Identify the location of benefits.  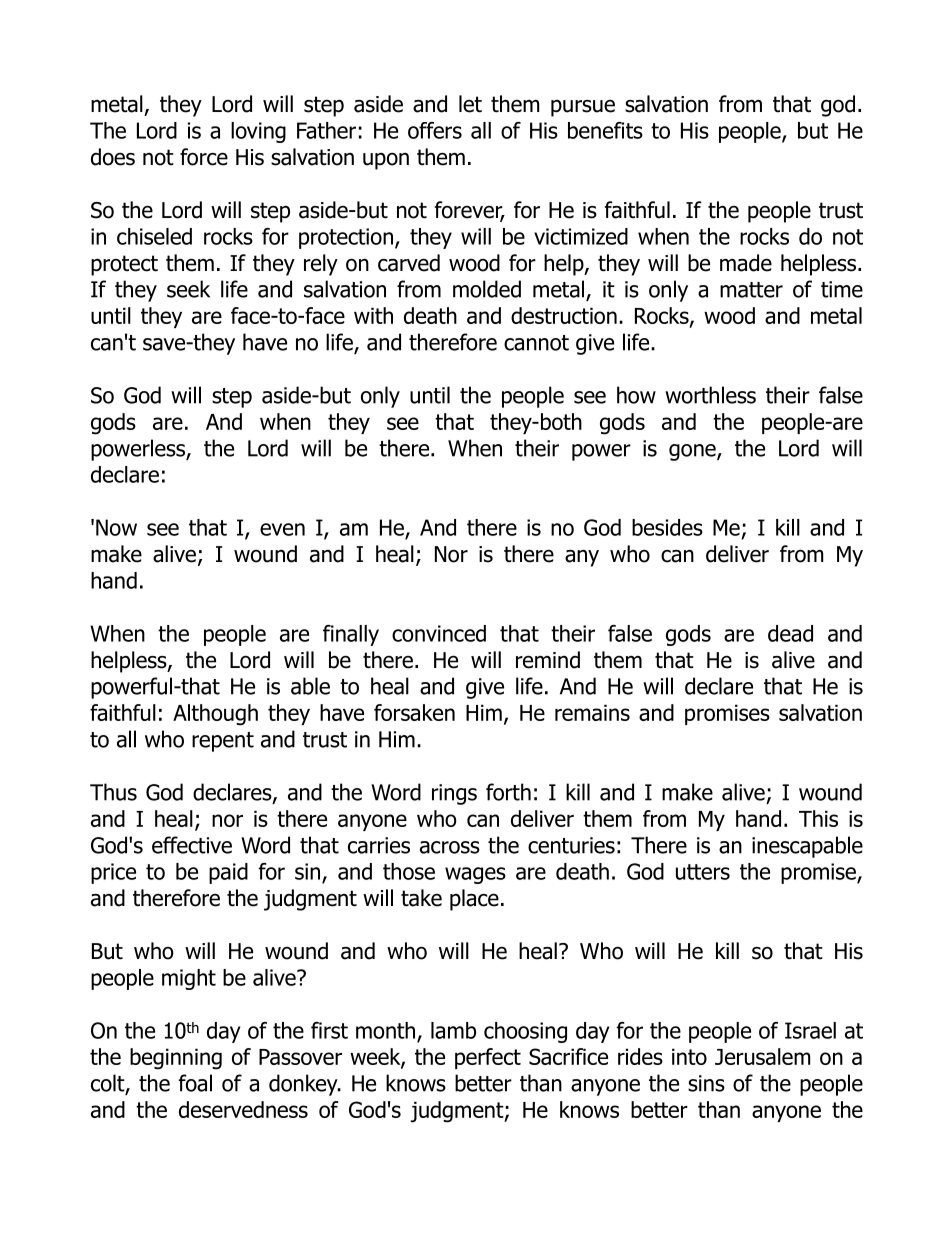
(605, 130).
